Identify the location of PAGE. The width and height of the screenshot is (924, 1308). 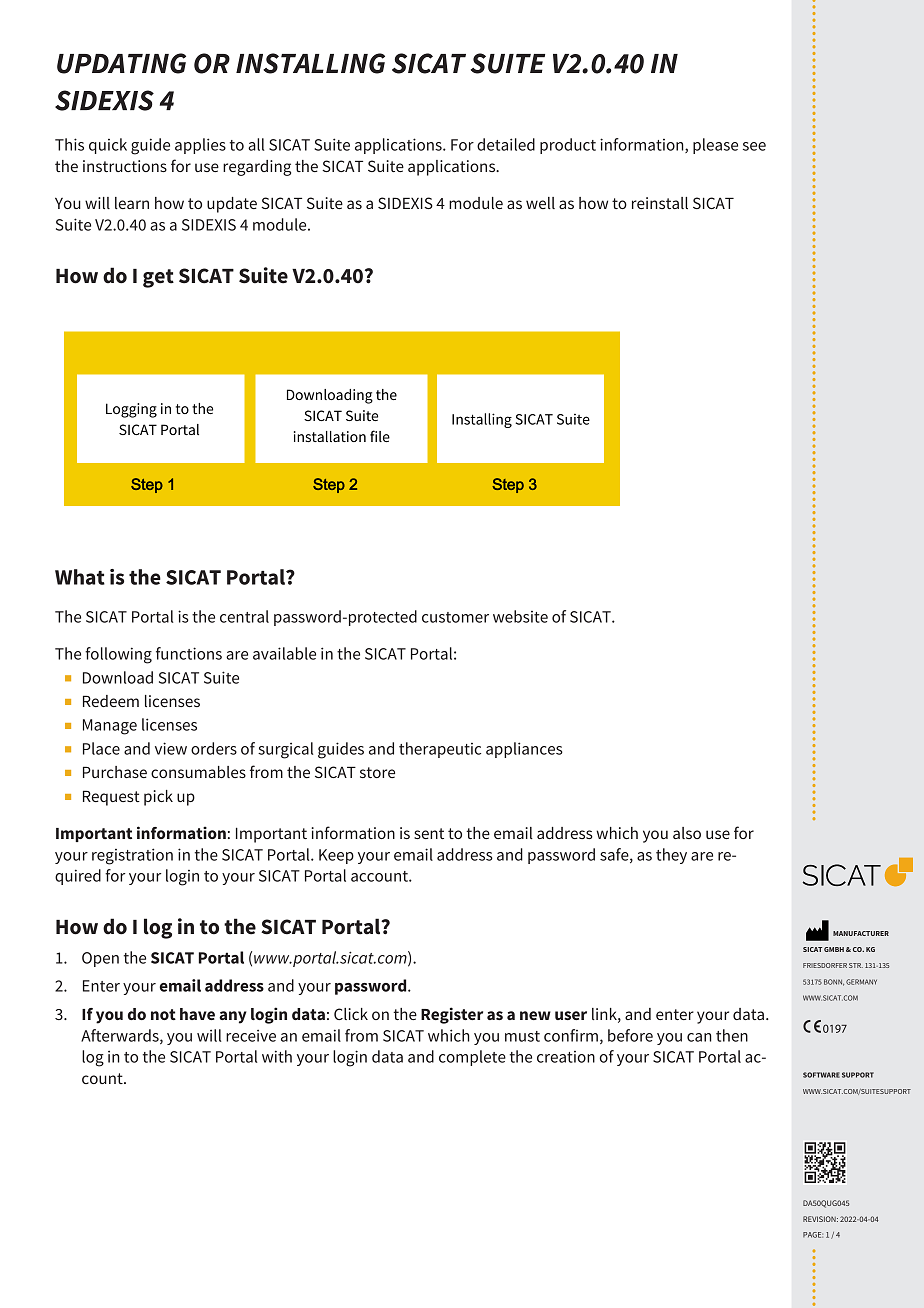
(813, 1235).
